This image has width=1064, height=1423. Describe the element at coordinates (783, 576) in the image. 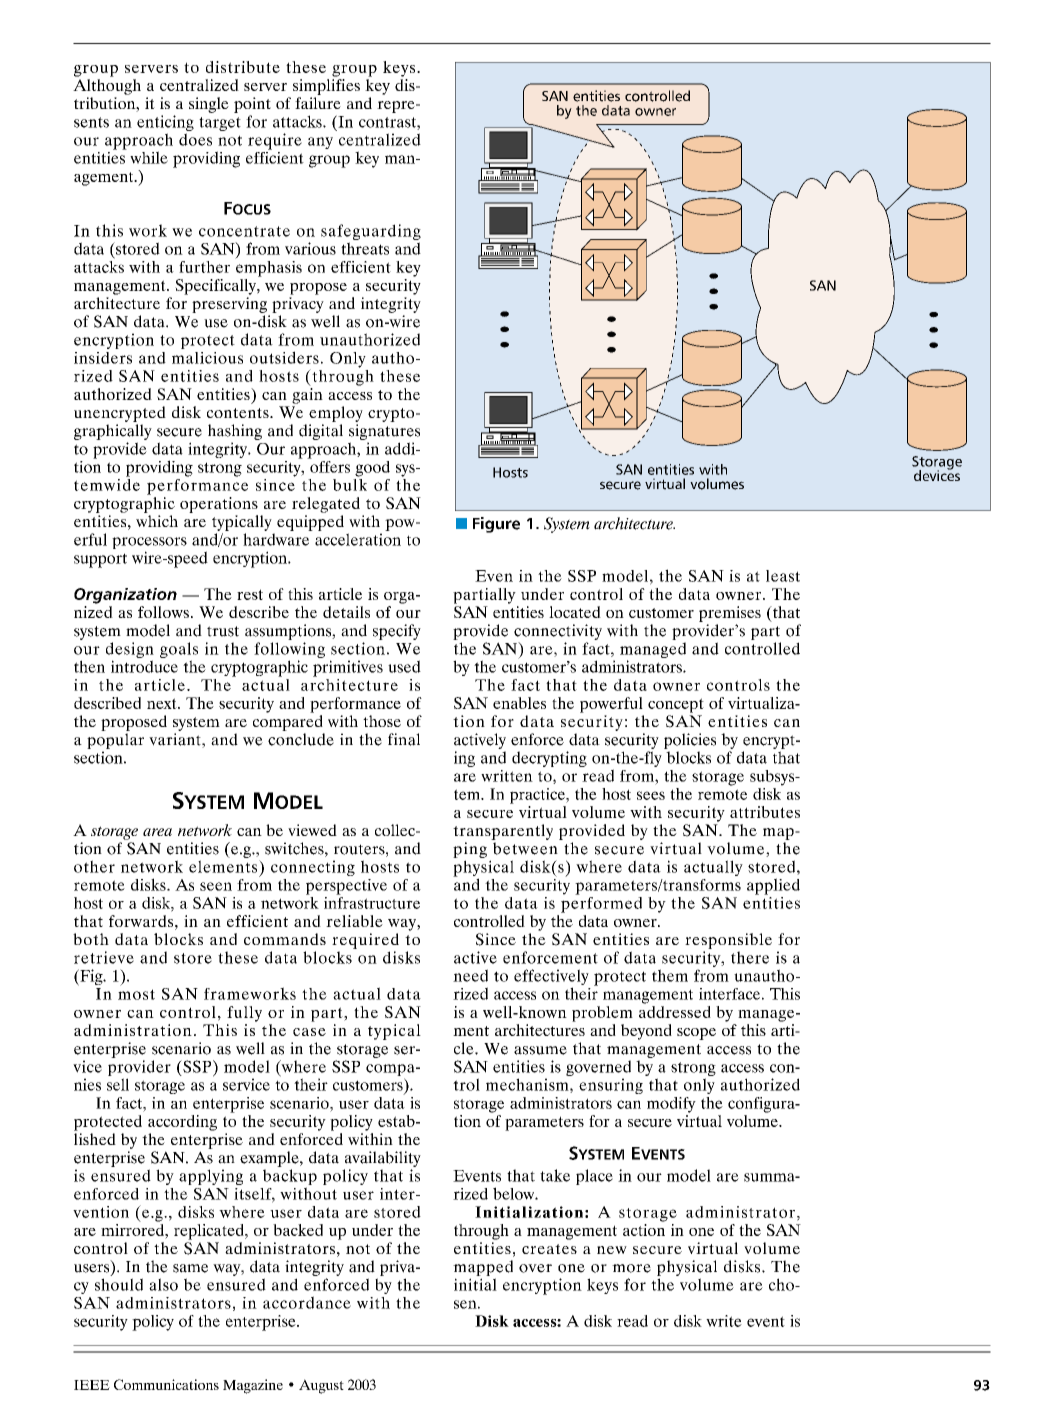

I see `least` at that location.
